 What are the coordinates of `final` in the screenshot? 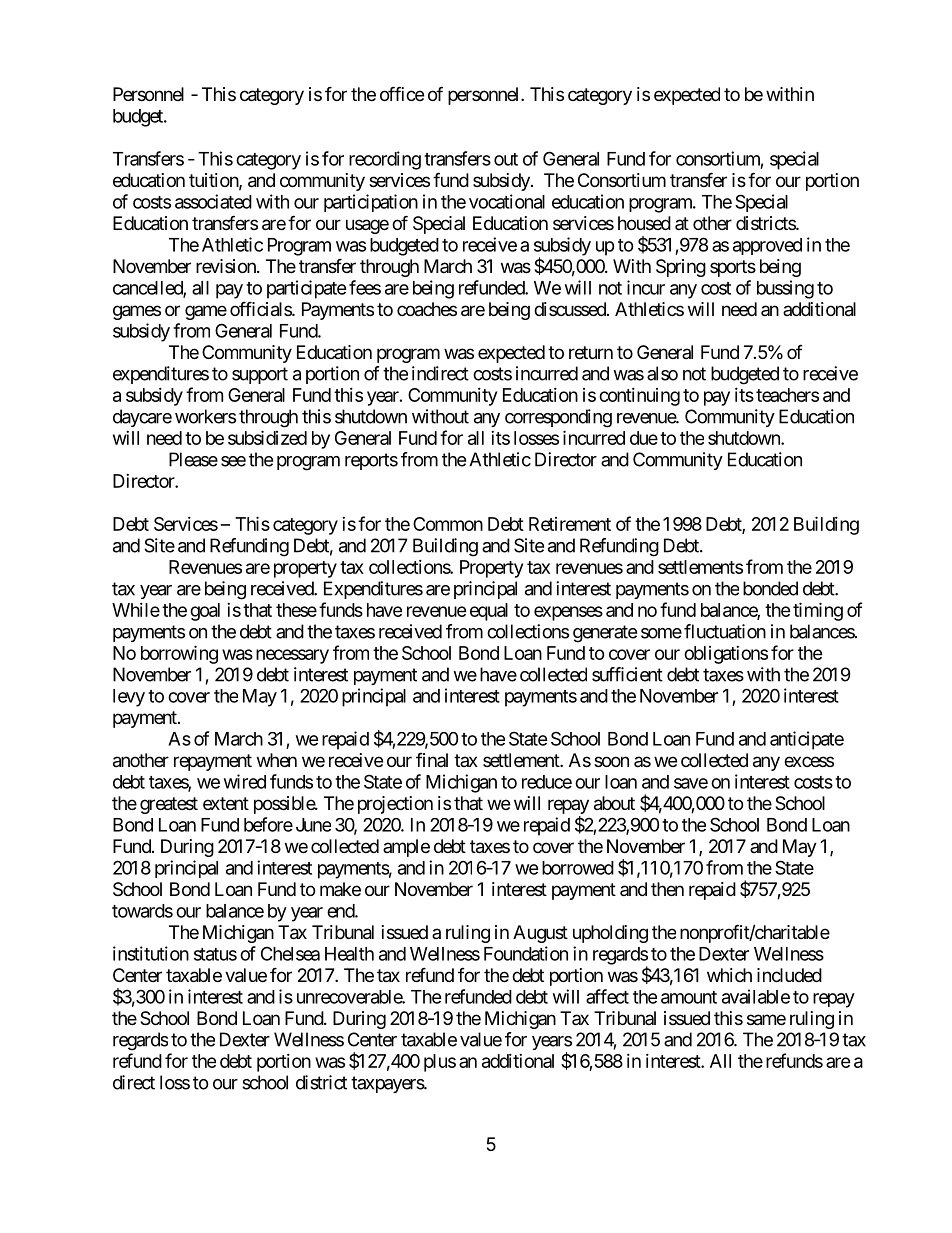 It's located at (432, 760).
